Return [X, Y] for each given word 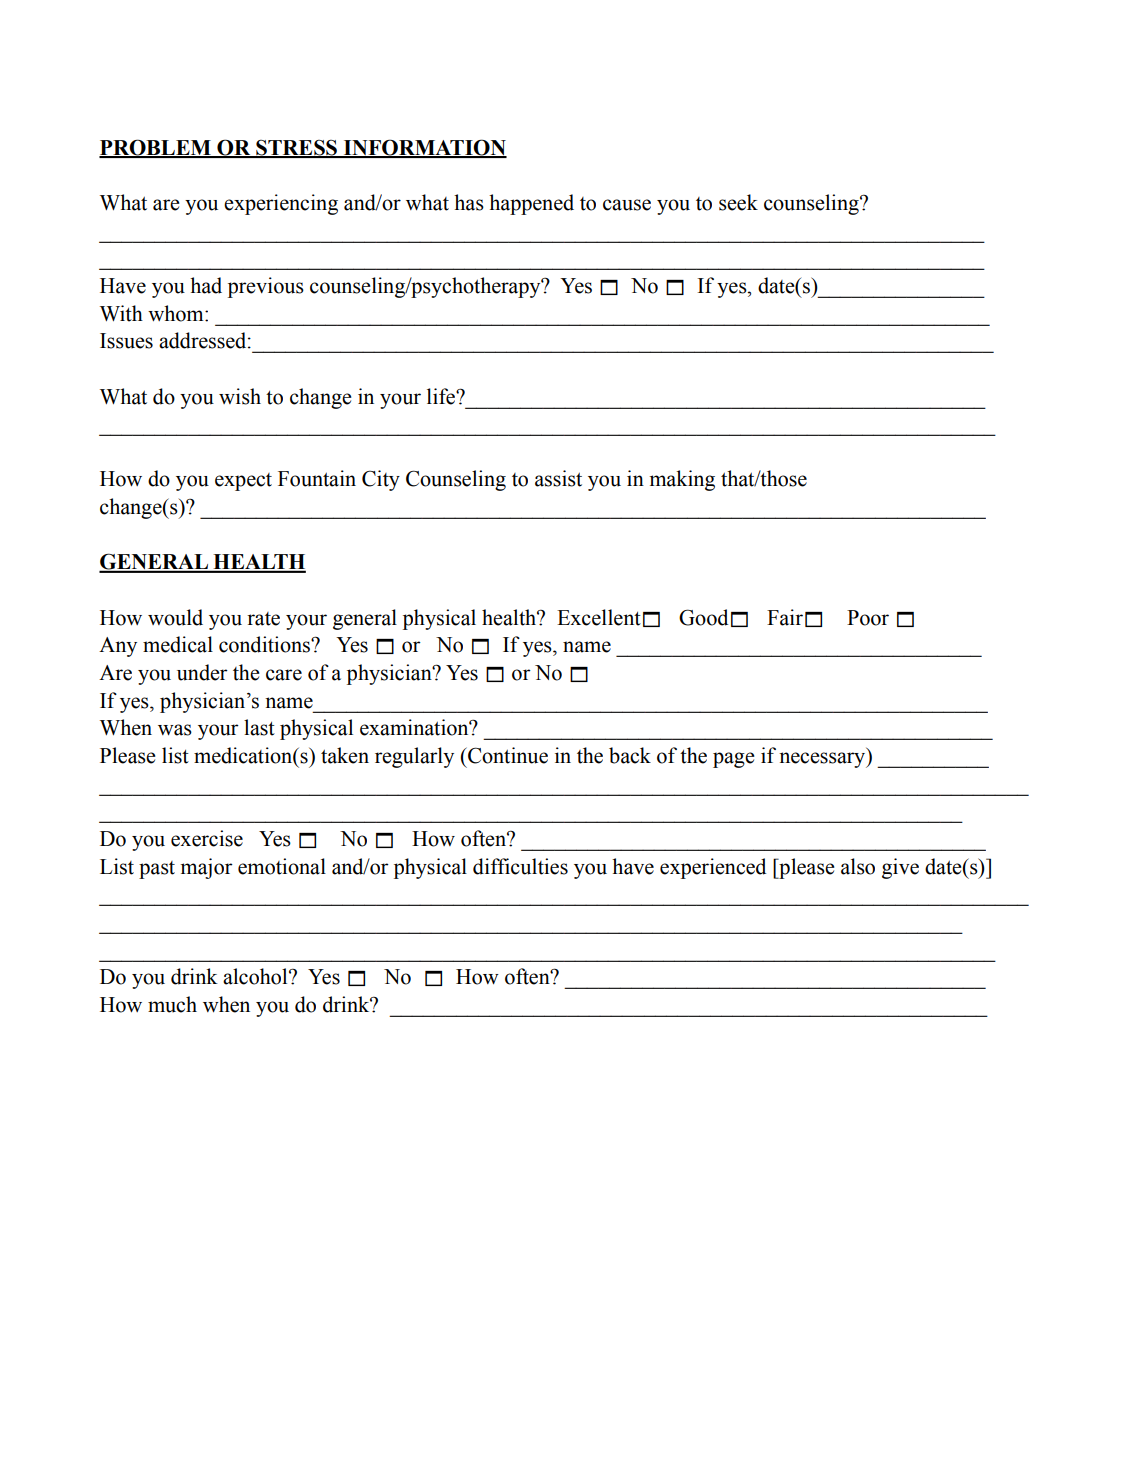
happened [531, 204]
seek [738, 202]
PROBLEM [156, 148]
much [172, 1004]
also [858, 866]
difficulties [520, 866]
